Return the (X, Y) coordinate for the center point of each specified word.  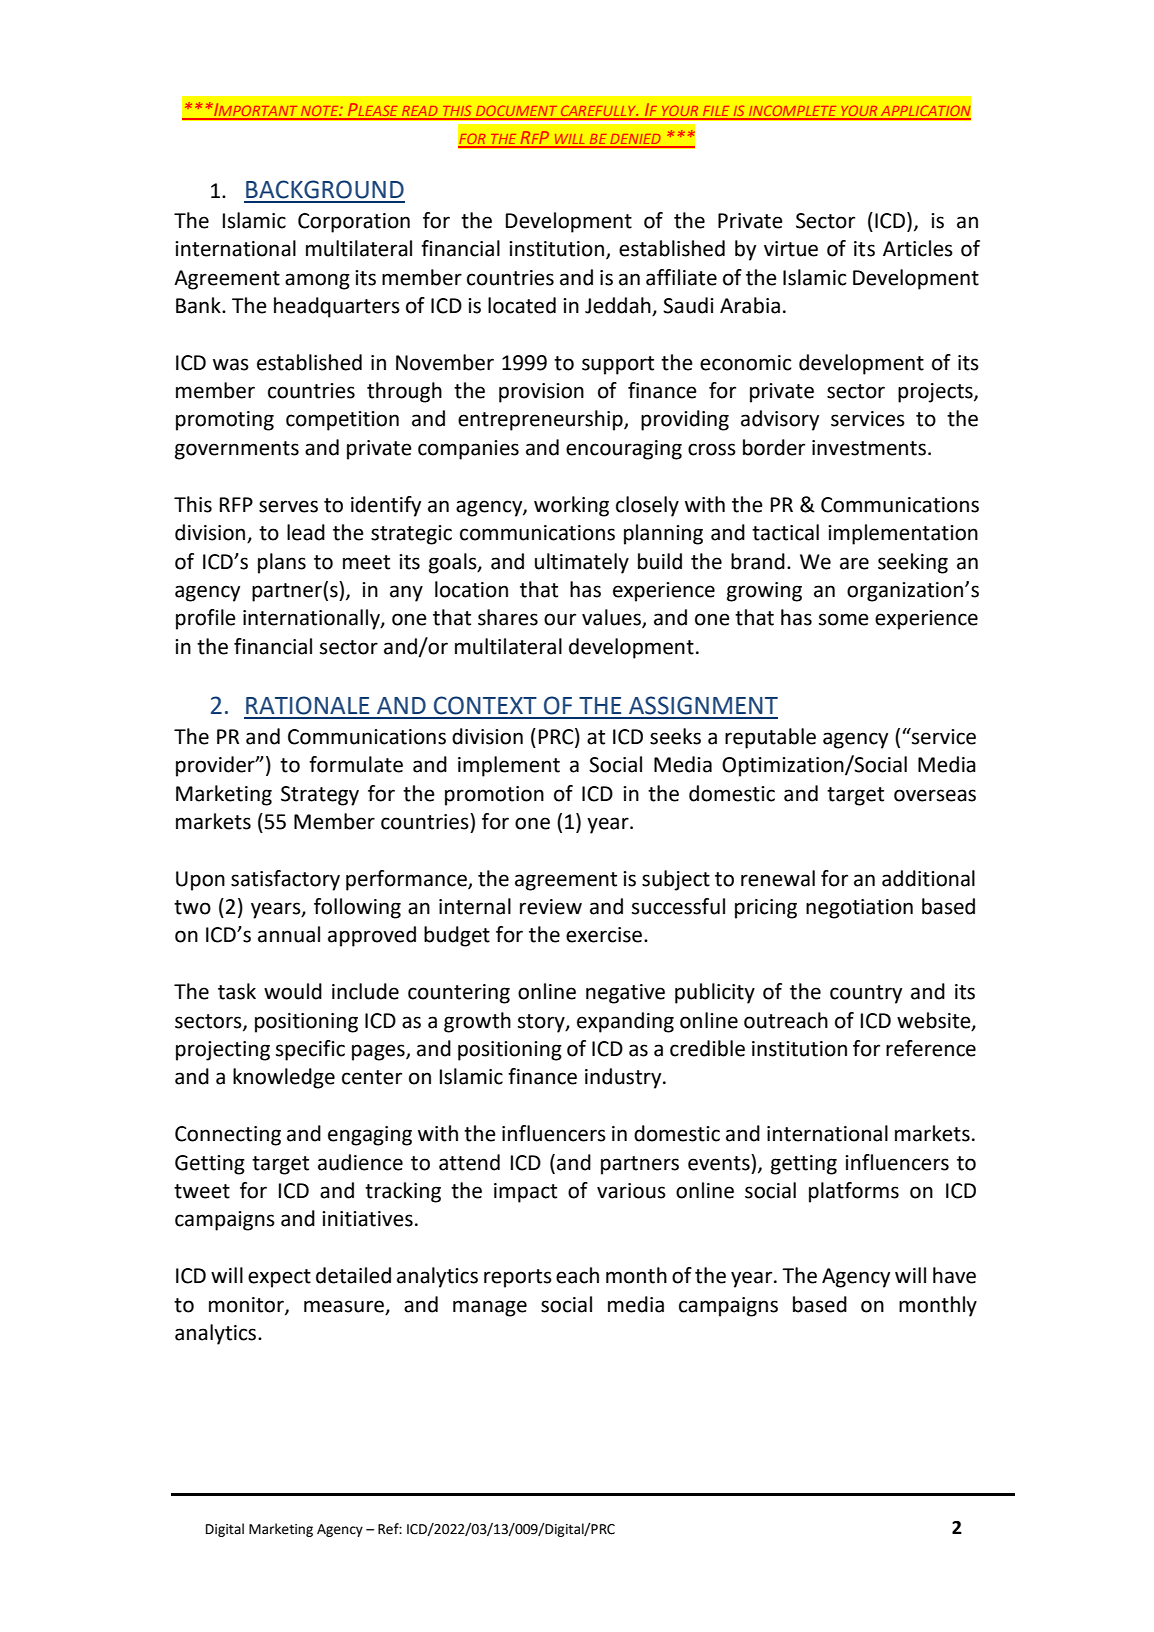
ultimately (582, 563)
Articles (918, 248)
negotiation (859, 909)
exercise (605, 935)
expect (279, 1278)
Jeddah (619, 306)
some (844, 619)
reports (518, 1278)
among (317, 281)
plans (282, 563)
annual (289, 934)
